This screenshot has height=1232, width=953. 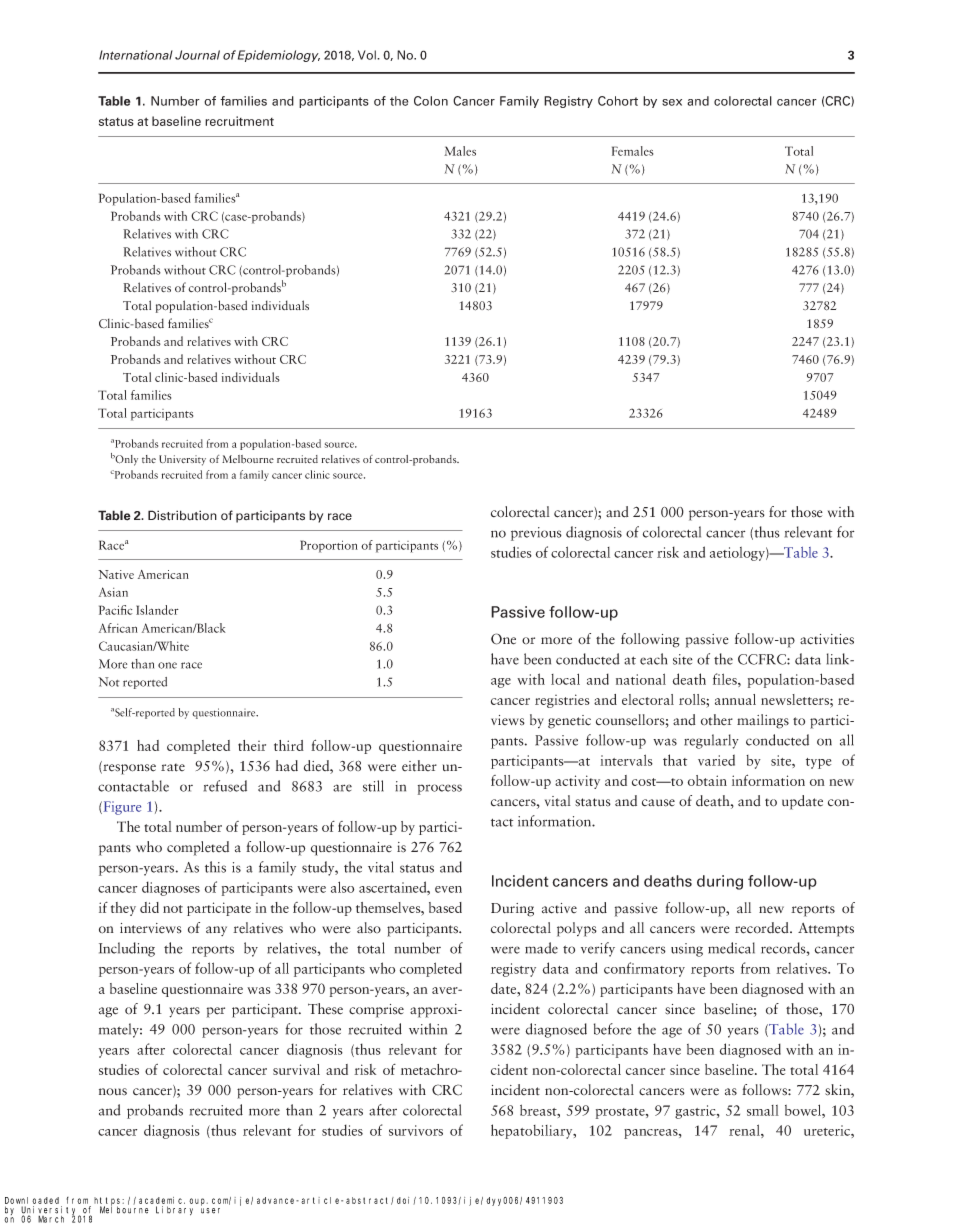 I want to click on local, so click(x=565, y=679).
